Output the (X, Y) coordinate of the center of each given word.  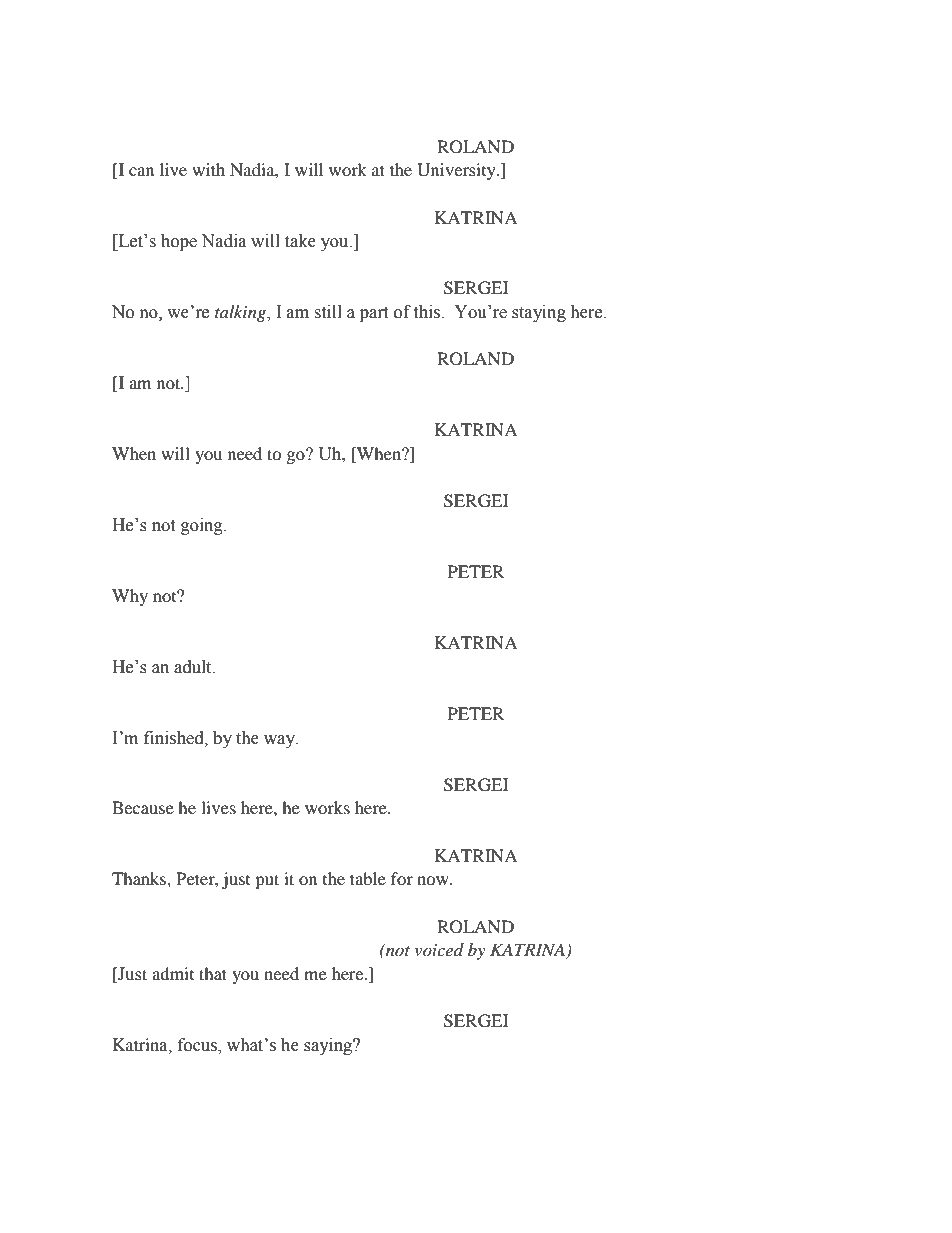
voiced (439, 949)
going (203, 526)
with (208, 169)
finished (175, 738)
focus (198, 1046)
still (328, 312)
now (434, 880)
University (457, 171)
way (280, 741)
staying (539, 313)
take (300, 241)
